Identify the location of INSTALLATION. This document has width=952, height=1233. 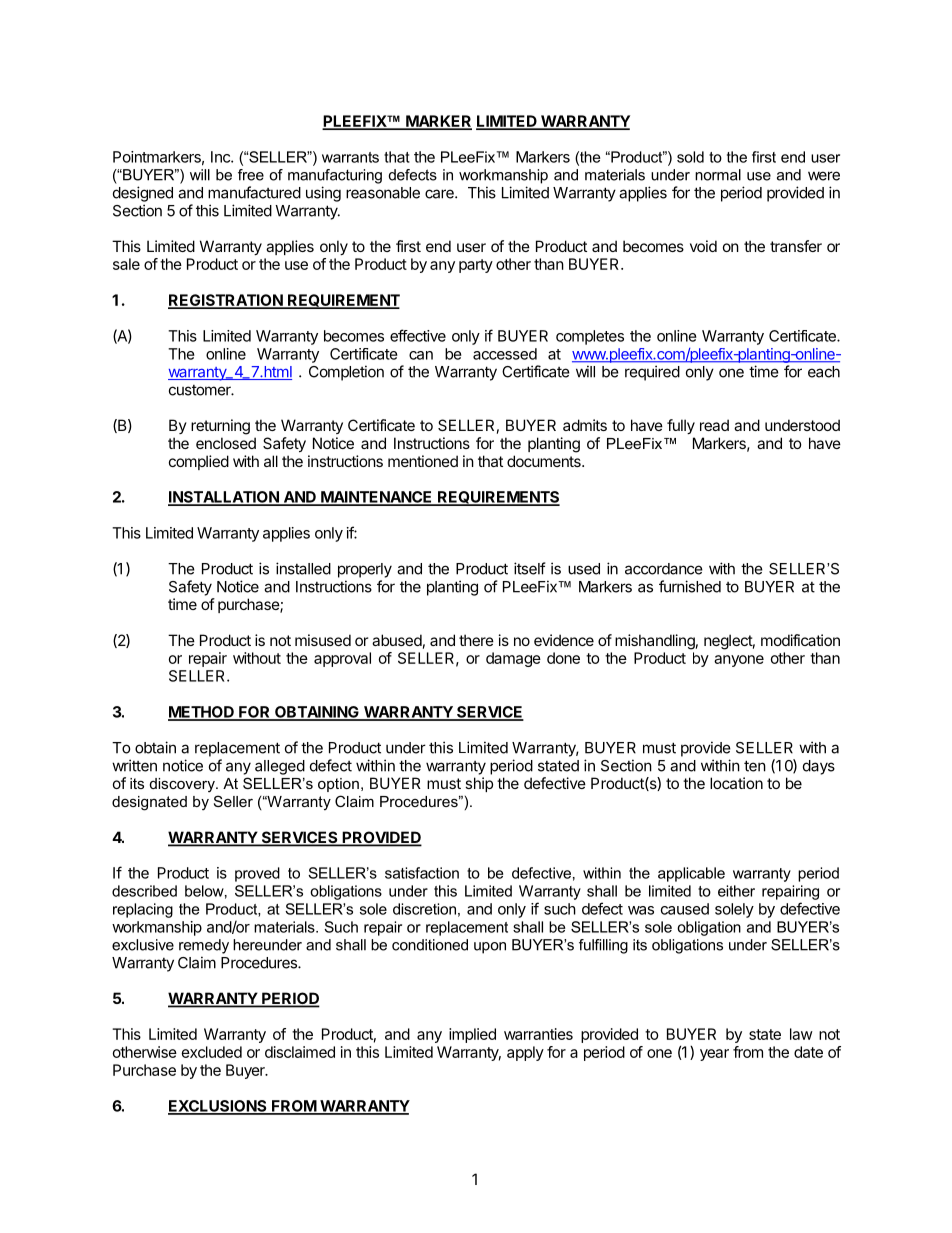
(224, 498).
